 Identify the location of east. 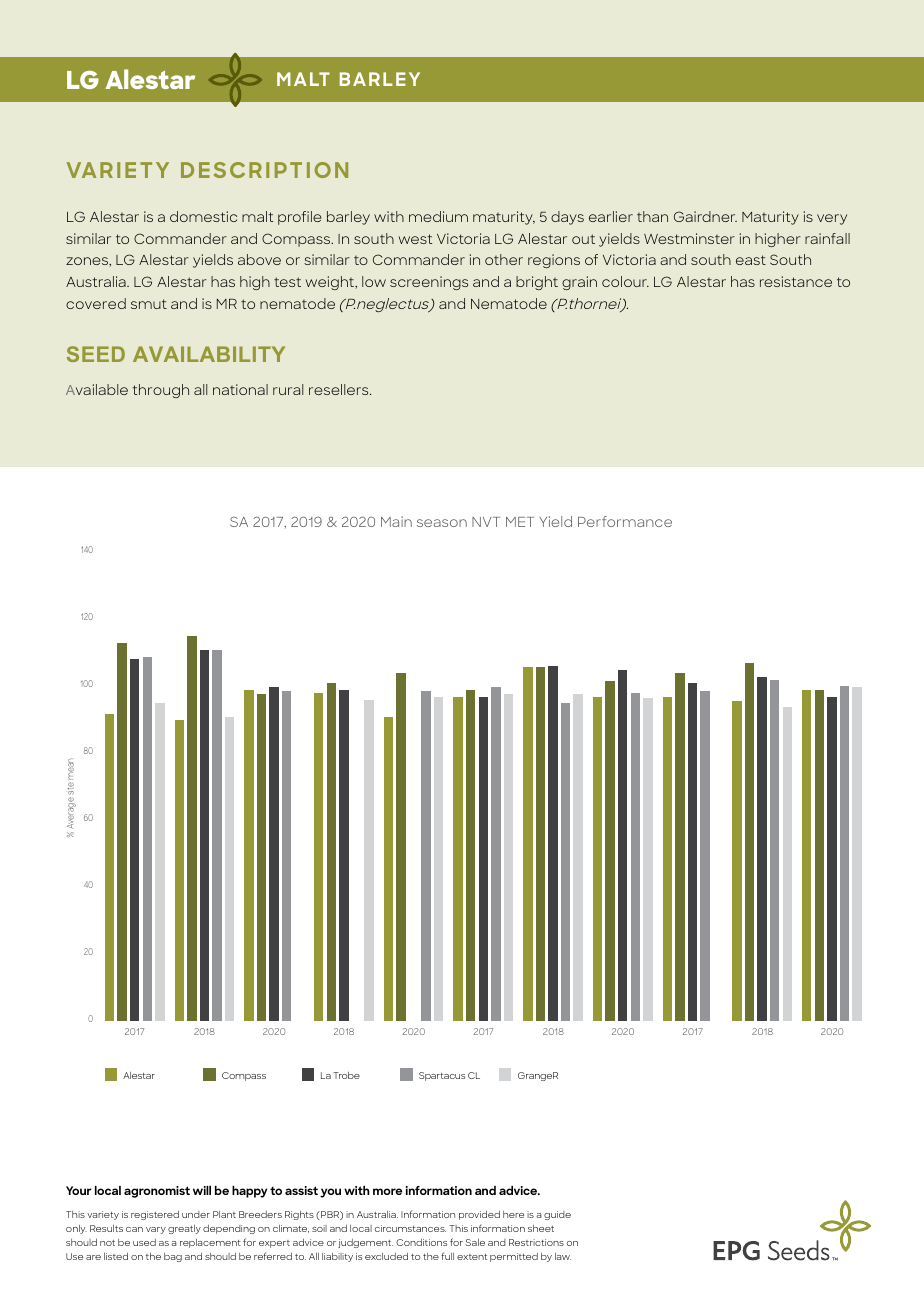
(751, 260).
